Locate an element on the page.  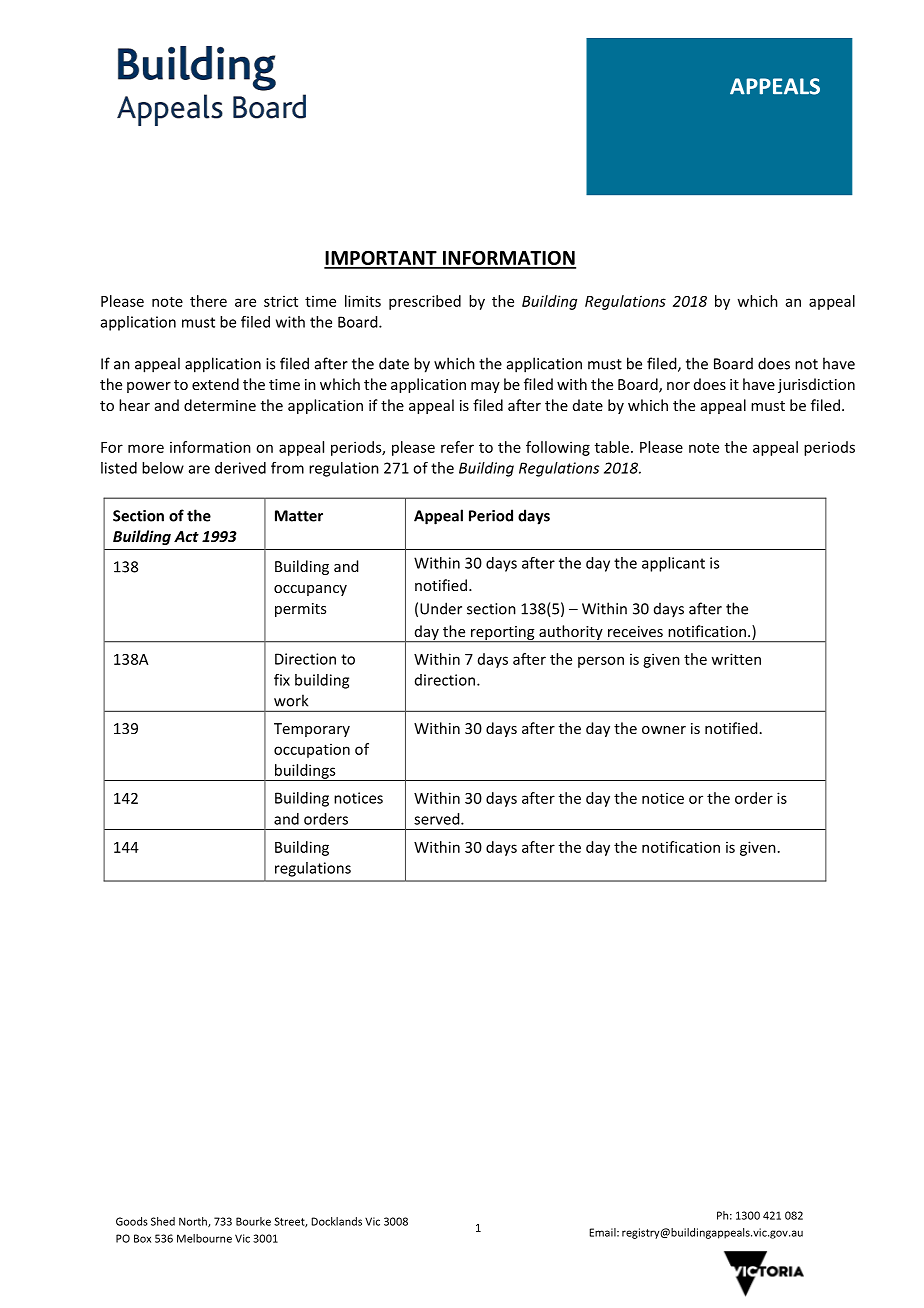
there is located at coordinates (208, 301).
